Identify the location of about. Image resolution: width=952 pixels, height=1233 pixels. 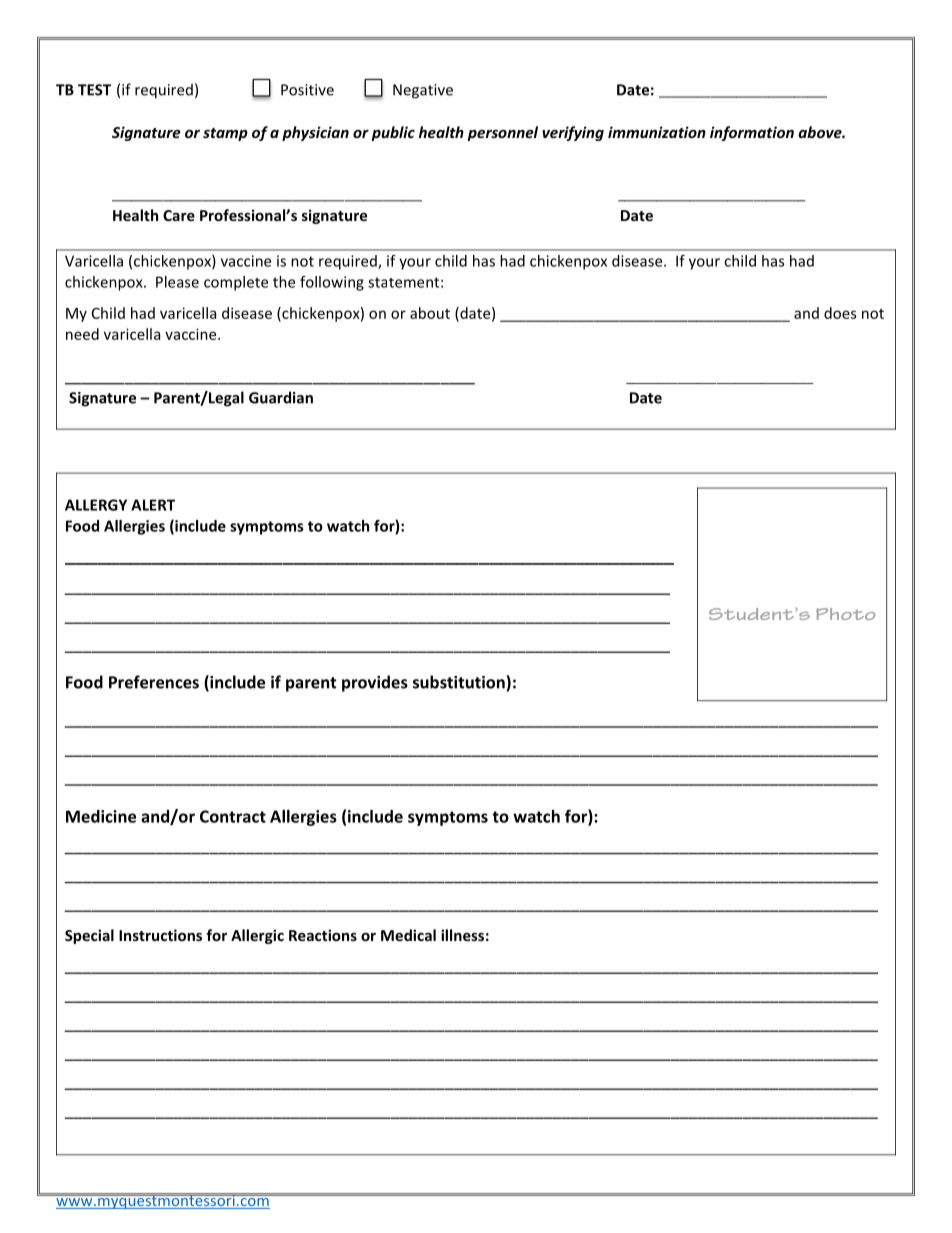
(430, 313).
